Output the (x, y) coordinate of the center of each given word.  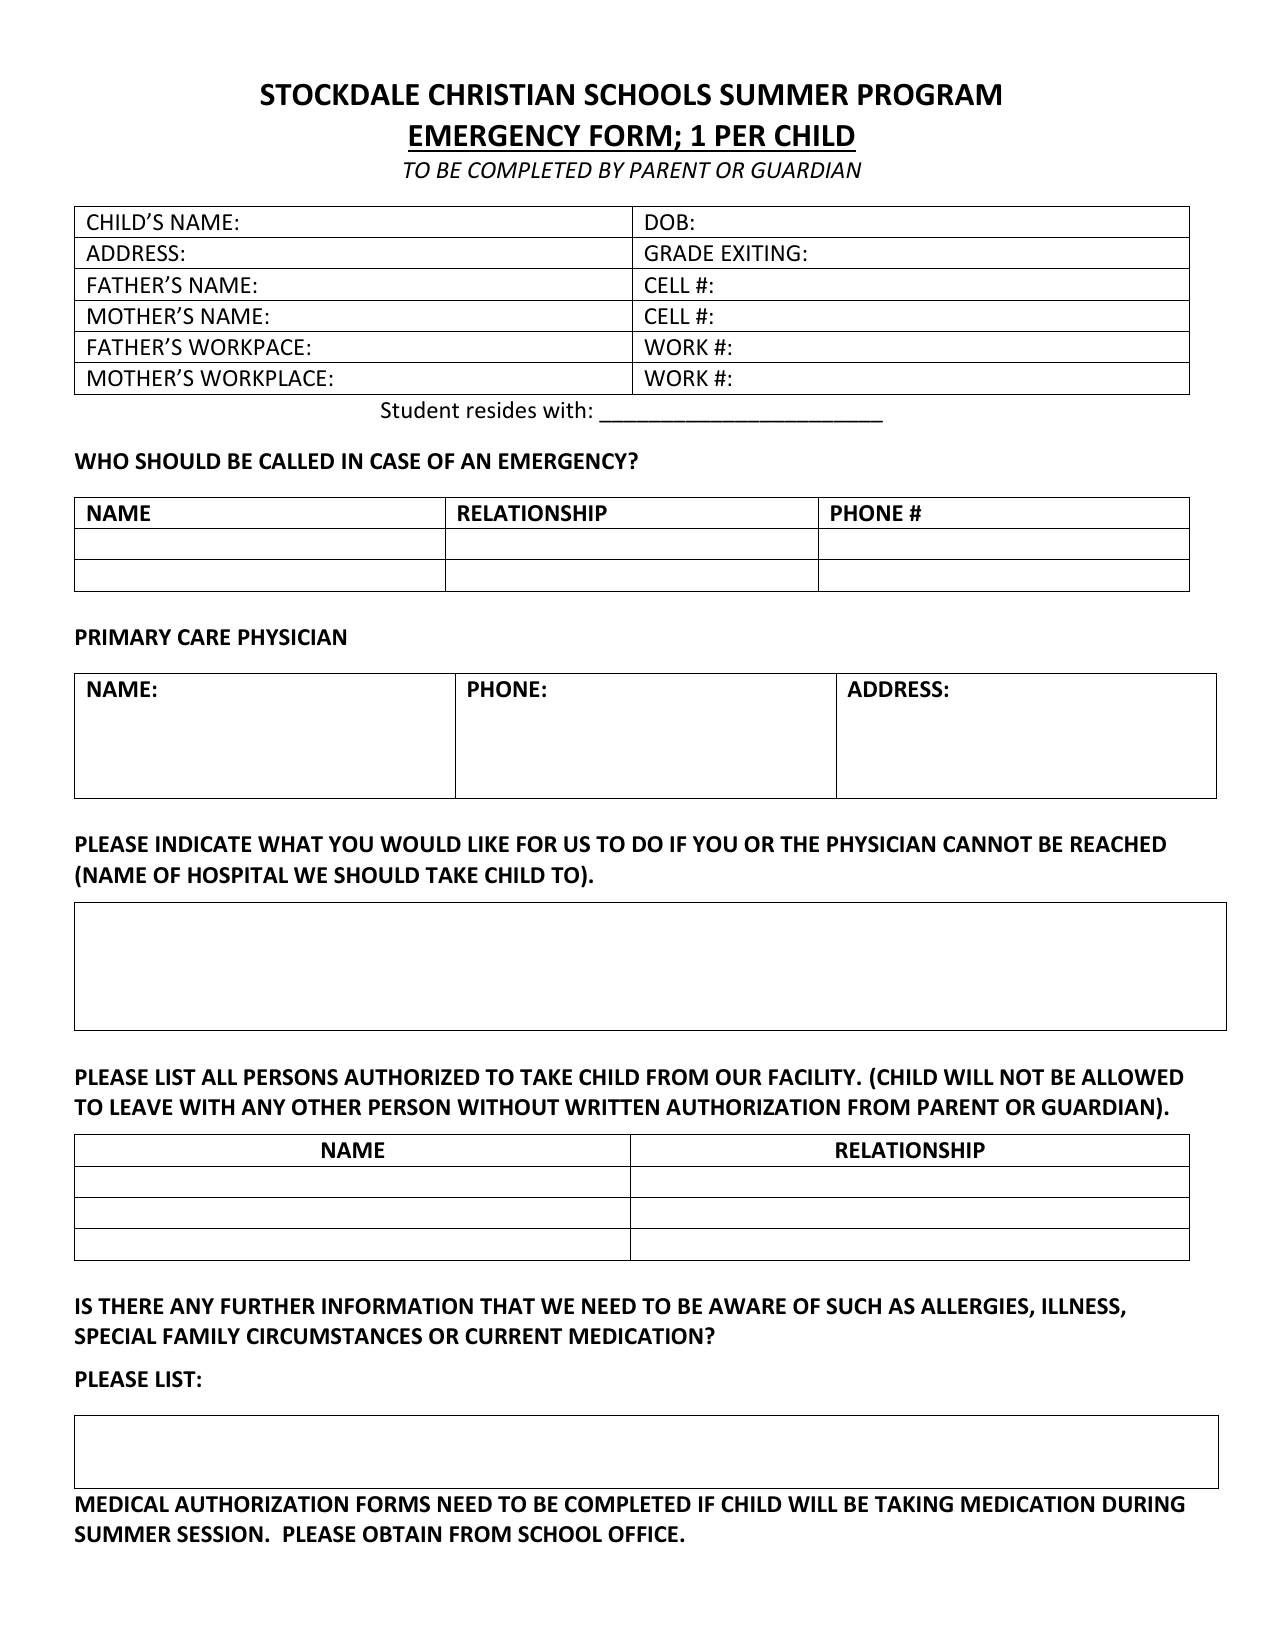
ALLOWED (1132, 1077)
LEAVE (141, 1107)
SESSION (220, 1534)
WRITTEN (612, 1107)
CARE (204, 637)
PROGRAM (929, 95)
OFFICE (643, 1534)
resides (501, 410)
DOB (667, 222)
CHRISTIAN (501, 95)
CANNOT (987, 844)
